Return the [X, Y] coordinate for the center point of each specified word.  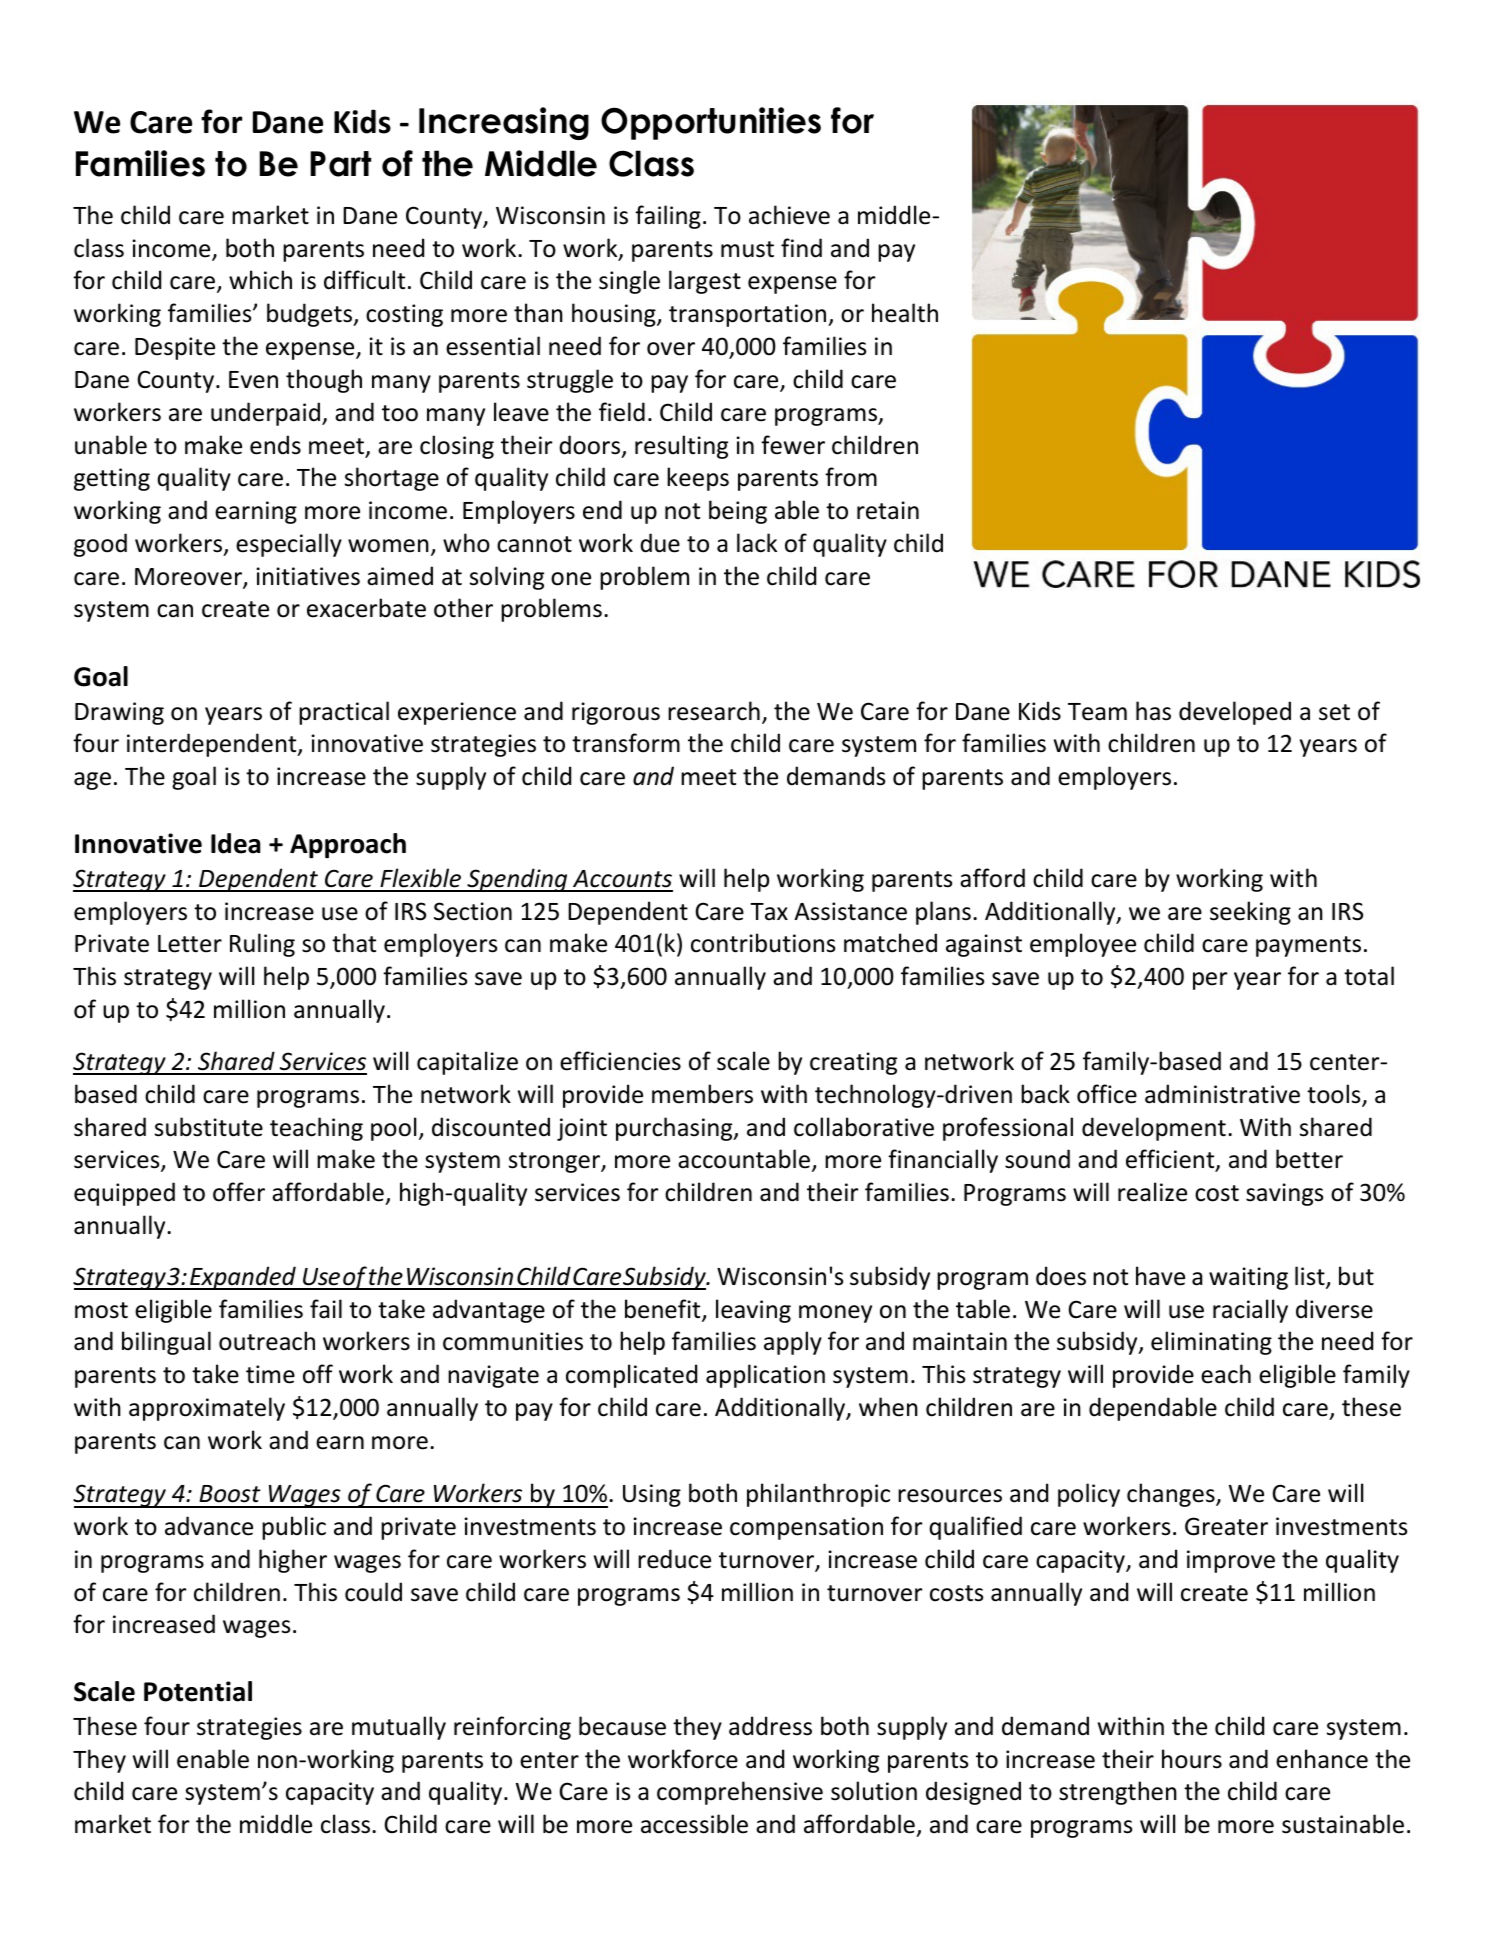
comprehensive [740, 1793]
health [905, 313]
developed [1235, 713]
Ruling [262, 945]
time [270, 1374]
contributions [763, 943]
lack [757, 543]
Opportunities [711, 123]
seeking [1250, 913]
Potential [198, 1691]
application [765, 1376]
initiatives [308, 576]
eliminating [1211, 1343]
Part [340, 164]
